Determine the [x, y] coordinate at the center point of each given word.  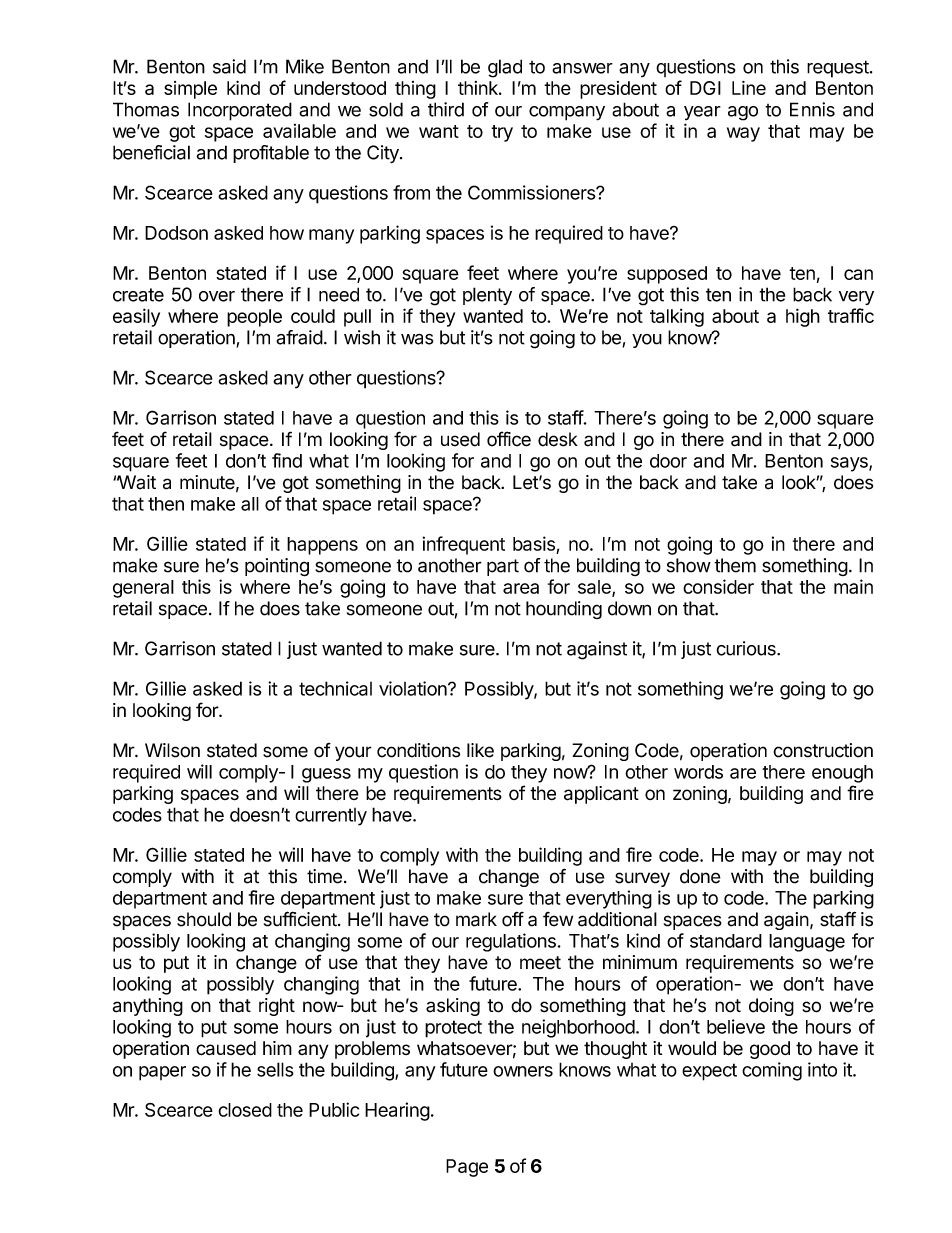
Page [467, 1168]
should [204, 919]
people [254, 318]
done [700, 876]
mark [476, 919]
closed [245, 1110]
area [521, 588]
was [417, 339]
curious [747, 648]
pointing [277, 567]
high [803, 317]
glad [505, 68]
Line [749, 88]
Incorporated [240, 111]
